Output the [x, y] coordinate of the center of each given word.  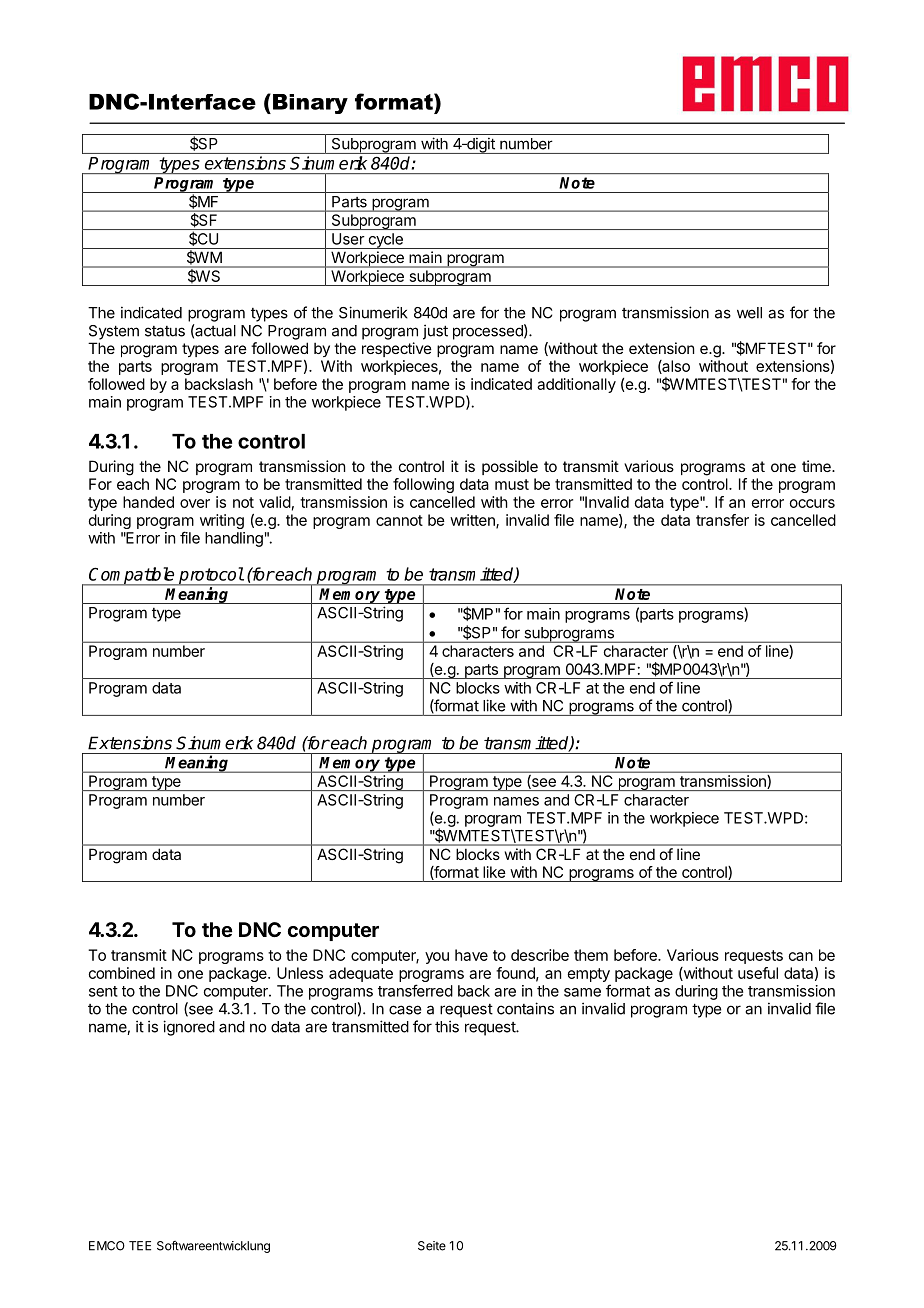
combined [122, 973]
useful [758, 973]
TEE [140, 1246]
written [473, 521]
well [749, 313]
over [195, 503]
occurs [812, 503]
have [471, 955]
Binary [310, 104]
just [435, 332]
